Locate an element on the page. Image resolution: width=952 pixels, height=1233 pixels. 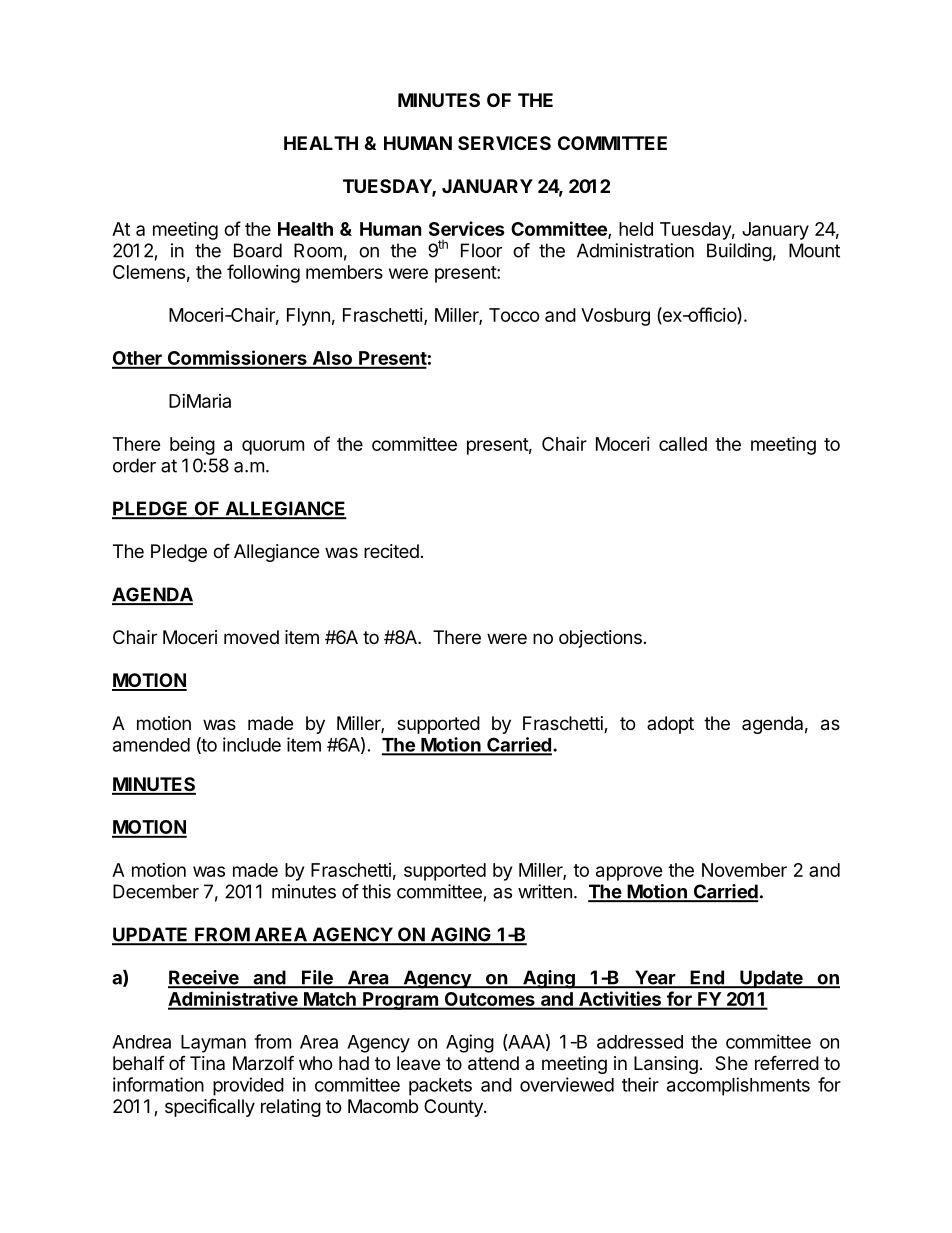
being is located at coordinates (192, 446).
